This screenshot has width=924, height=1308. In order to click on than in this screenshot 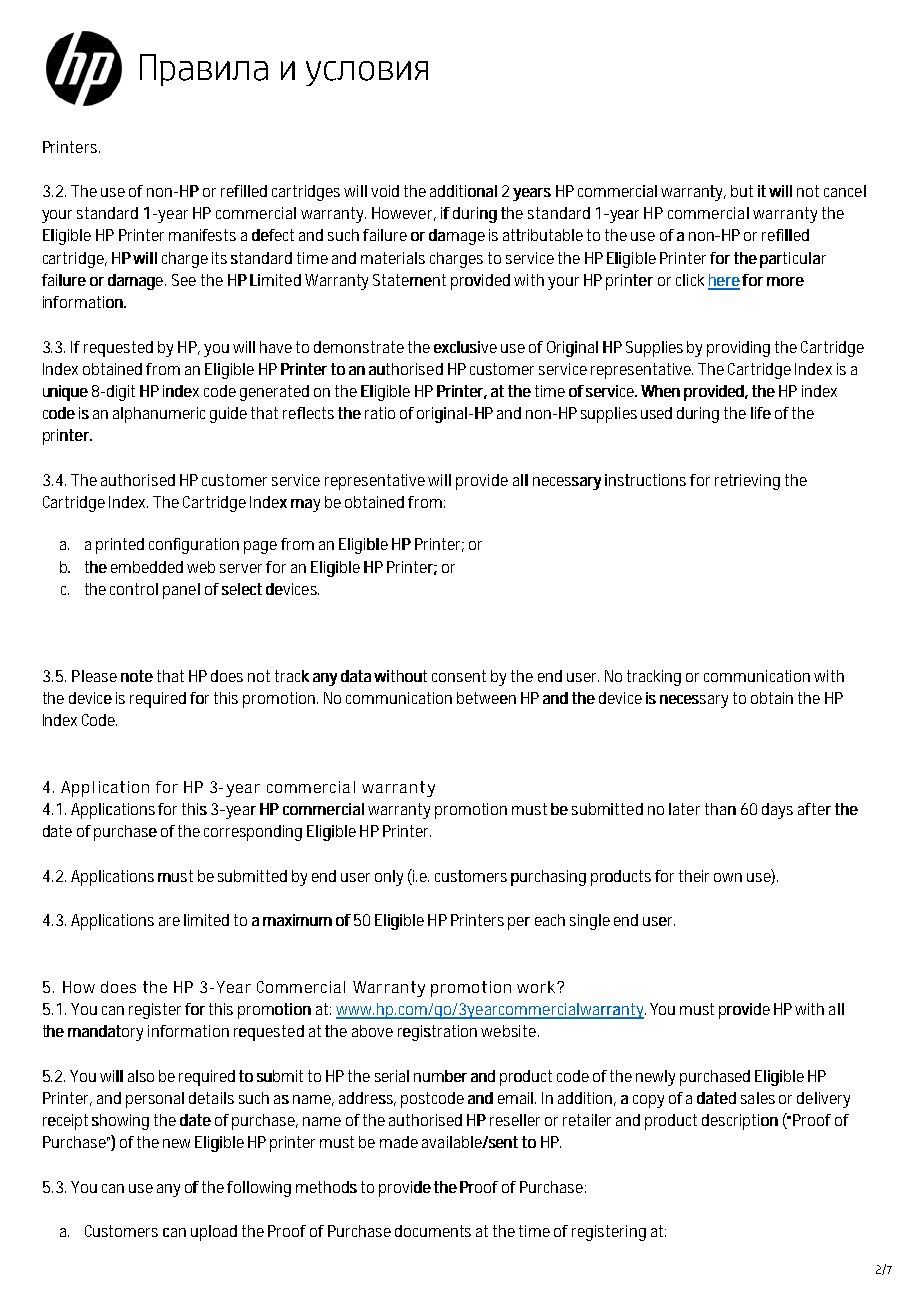, I will do `click(720, 809)`.
